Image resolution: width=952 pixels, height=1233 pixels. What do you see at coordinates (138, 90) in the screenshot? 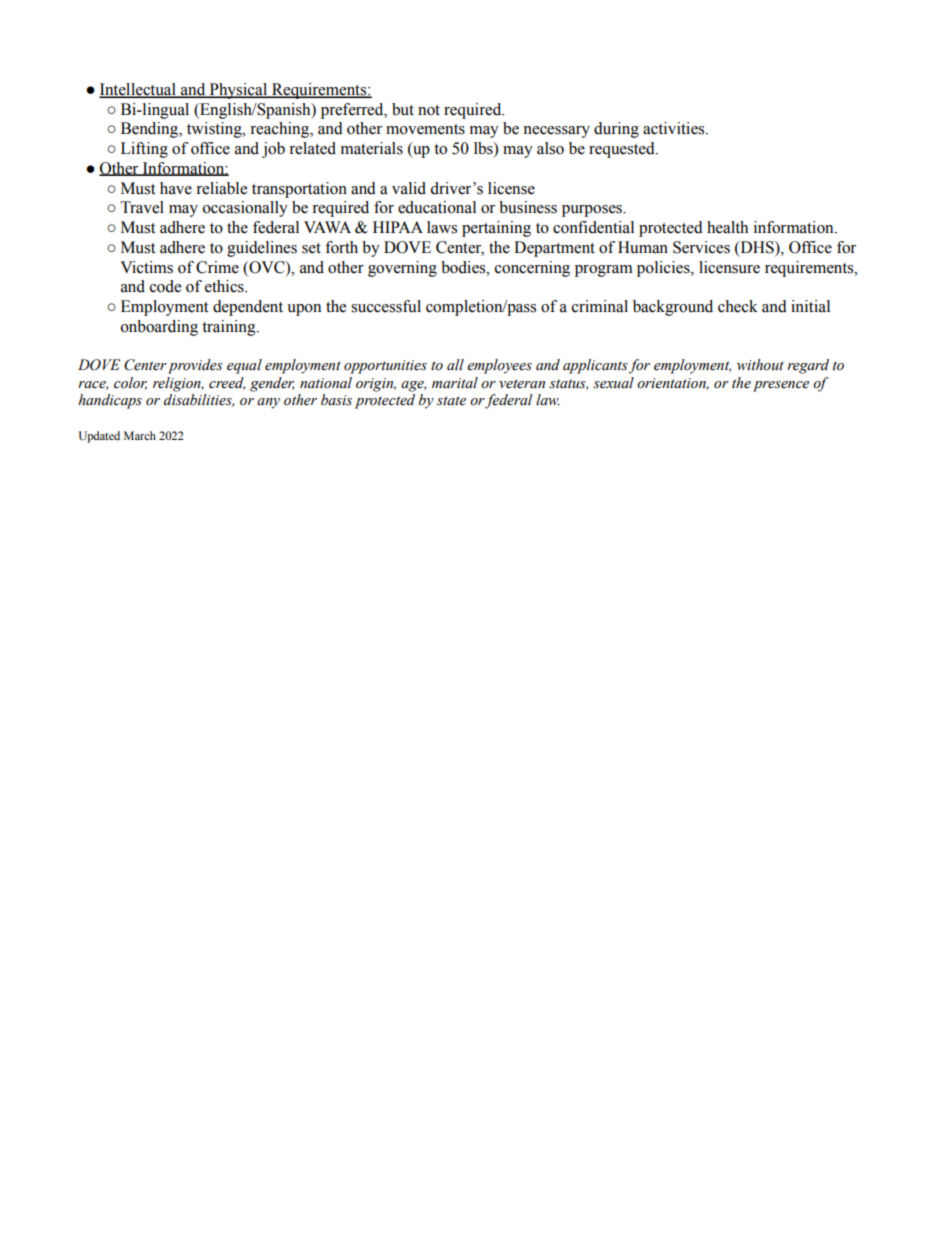
I see `Intellectual` at bounding box center [138, 90].
